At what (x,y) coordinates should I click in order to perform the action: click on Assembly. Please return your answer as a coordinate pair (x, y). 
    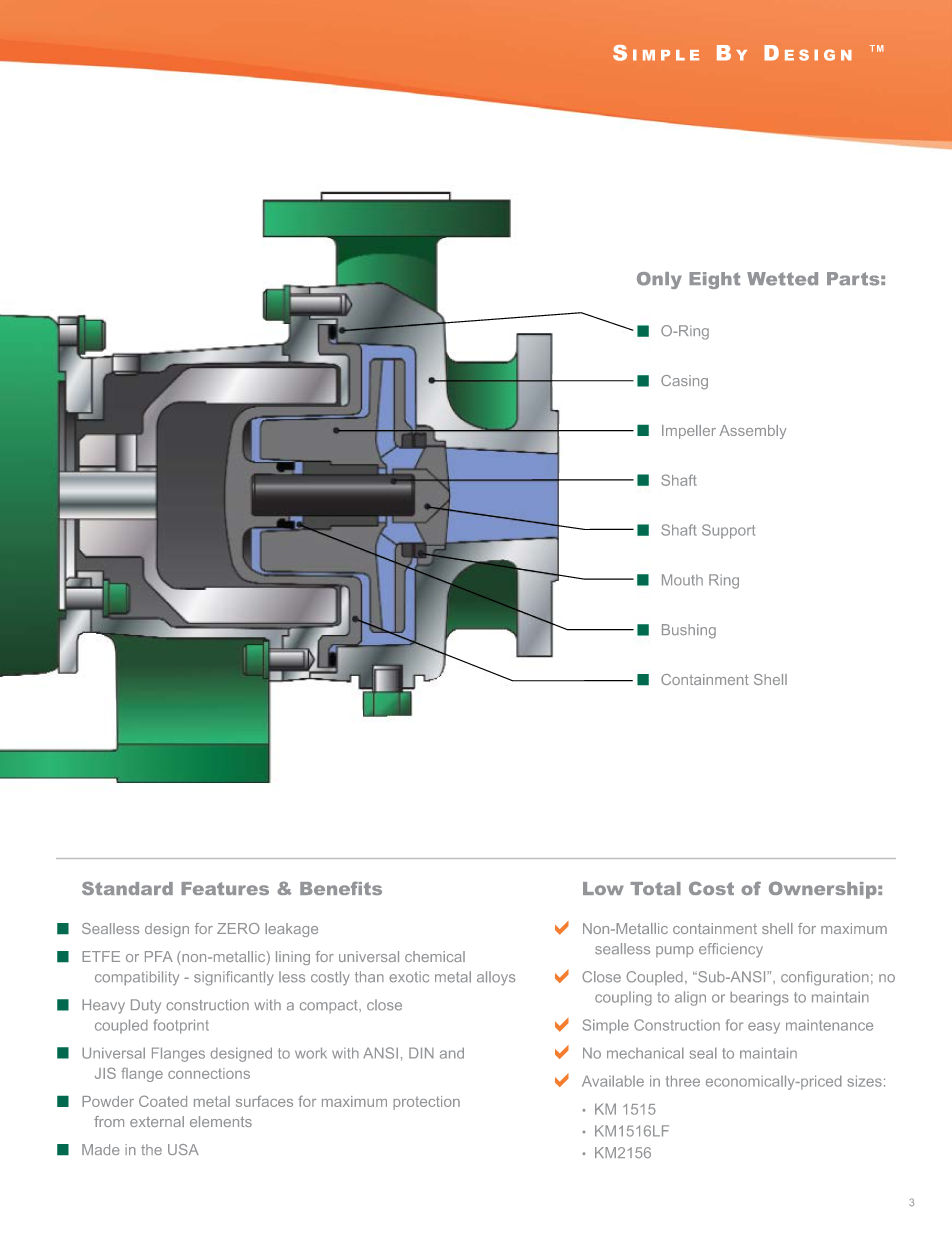
    Looking at the image, I should click on (753, 432).
